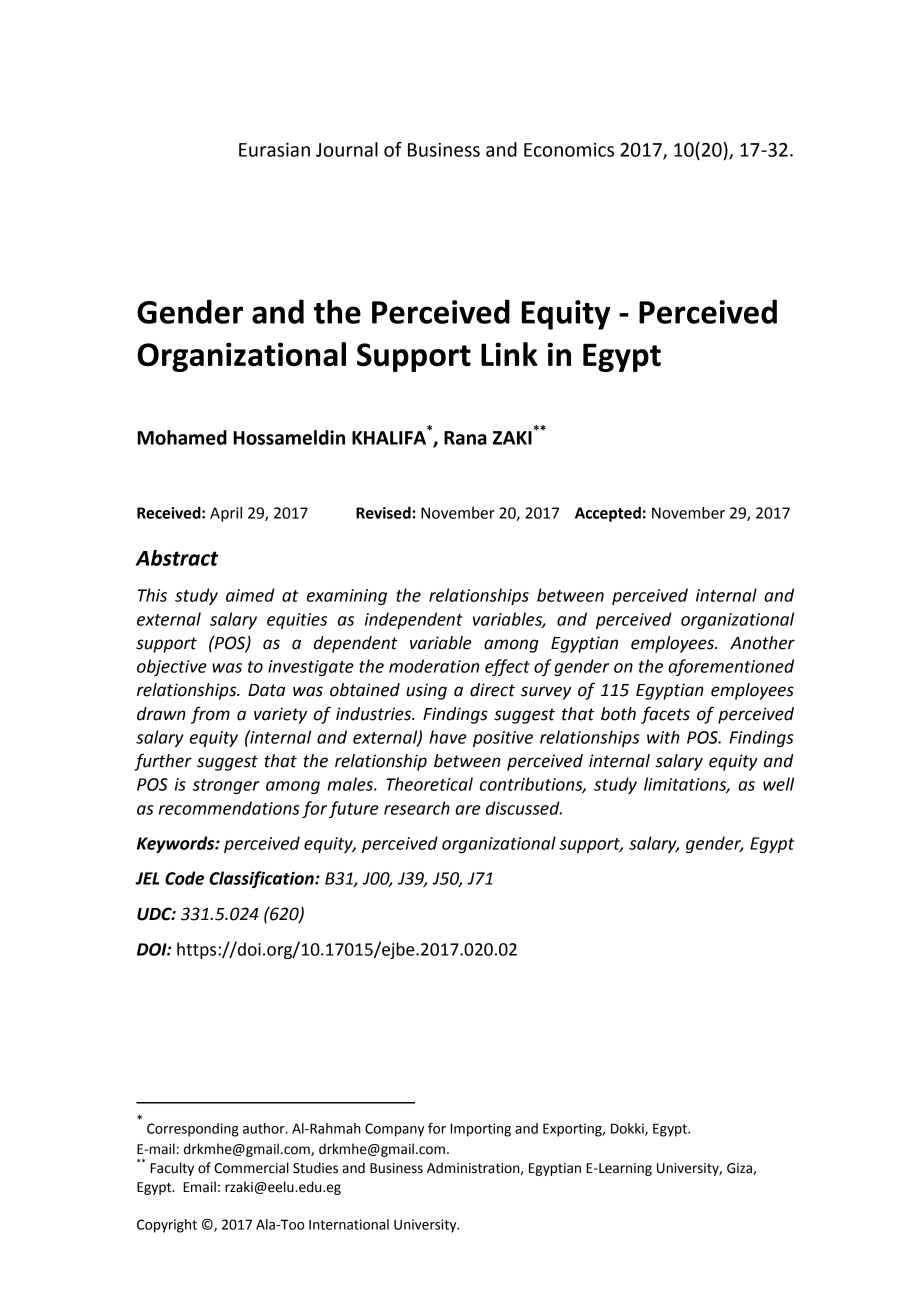  I want to click on Importing, so click(480, 1130).
